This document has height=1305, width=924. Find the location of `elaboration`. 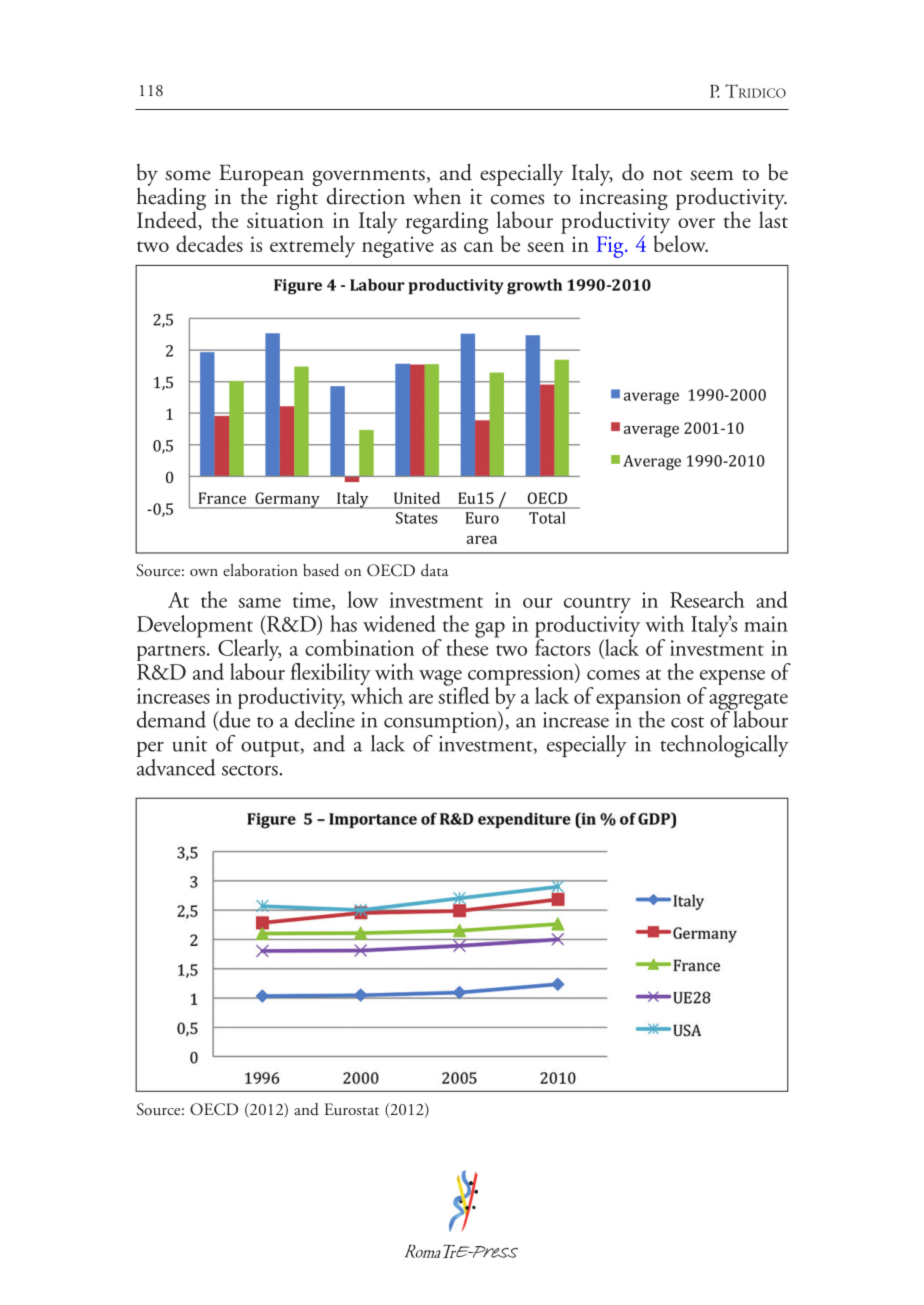

elaboration is located at coordinates (260, 570).
